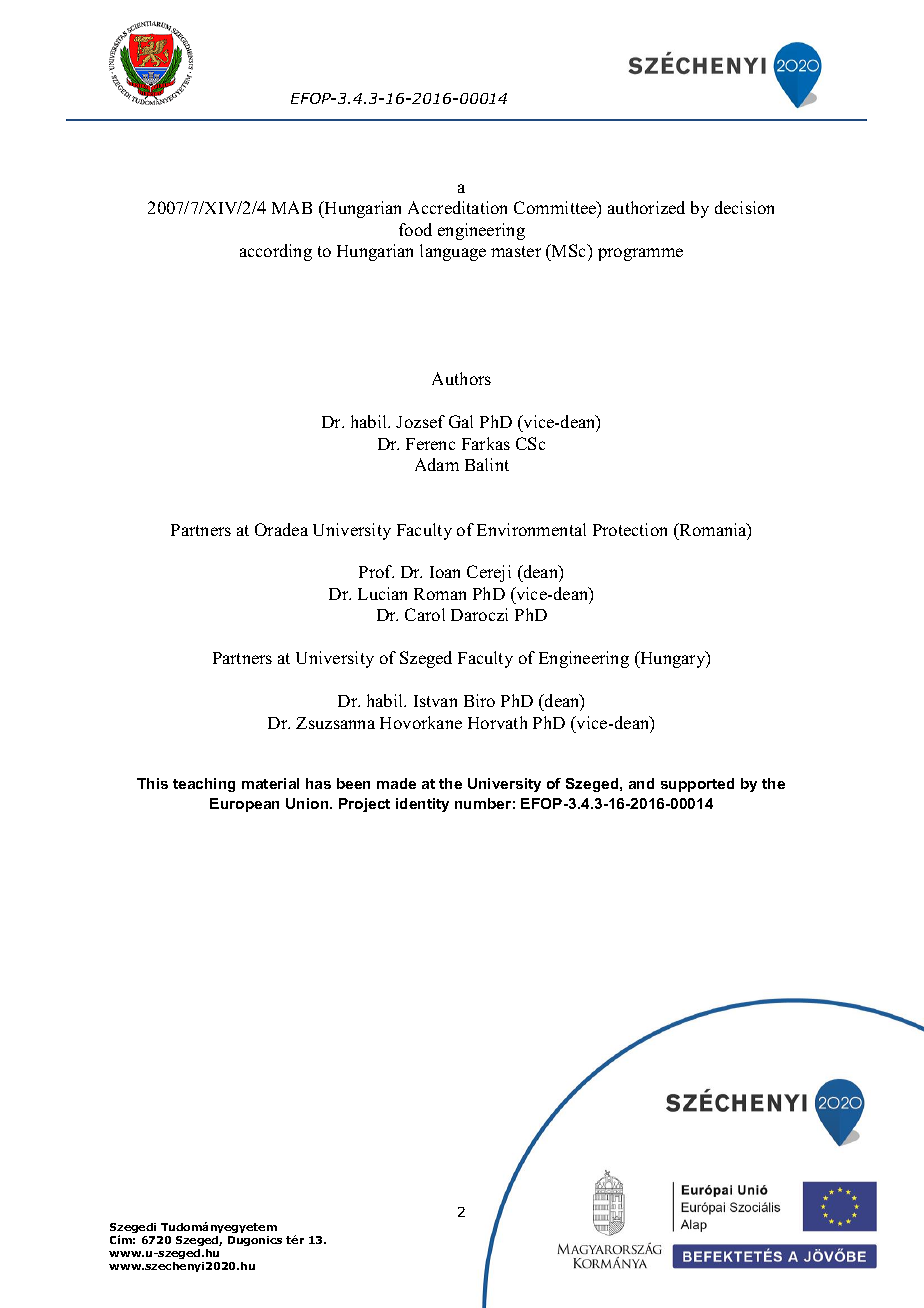 Image resolution: width=924 pixels, height=1308 pixels. Describe the element at coordinates (646, 207) in the image. I see `authorized` at that location.
